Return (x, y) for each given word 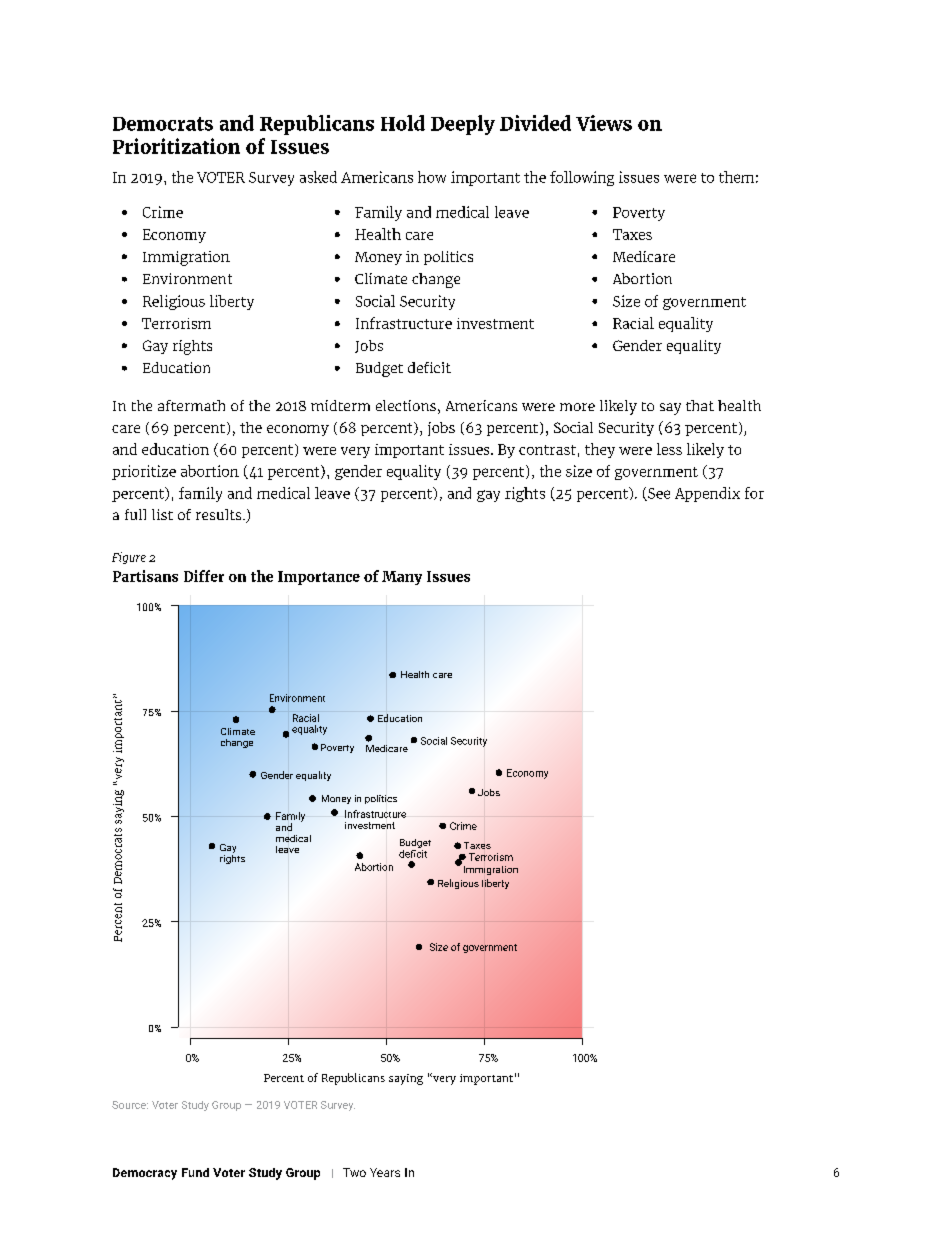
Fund (195, 1172)
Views (604, 123)
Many (402, 578)
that (700, 405)
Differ (204, 576)
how (432, 177)
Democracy (145, 1174)
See (658, 494)
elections (406, 405)
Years (385, 1172)
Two (354, 1172)
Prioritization (176, 146)
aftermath (191, 405)
